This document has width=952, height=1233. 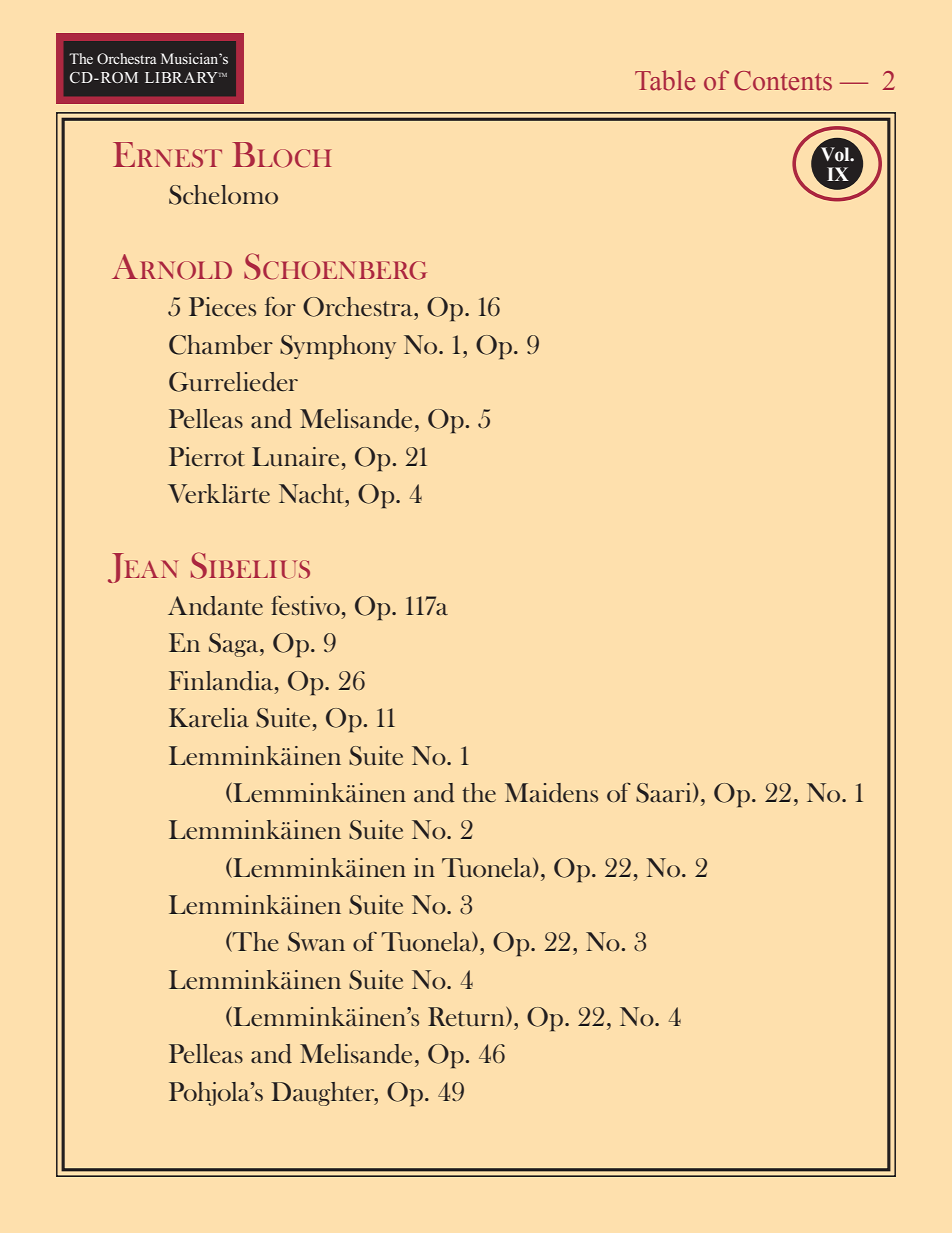 I want to click on Return, so click(x=467, y=1017).
